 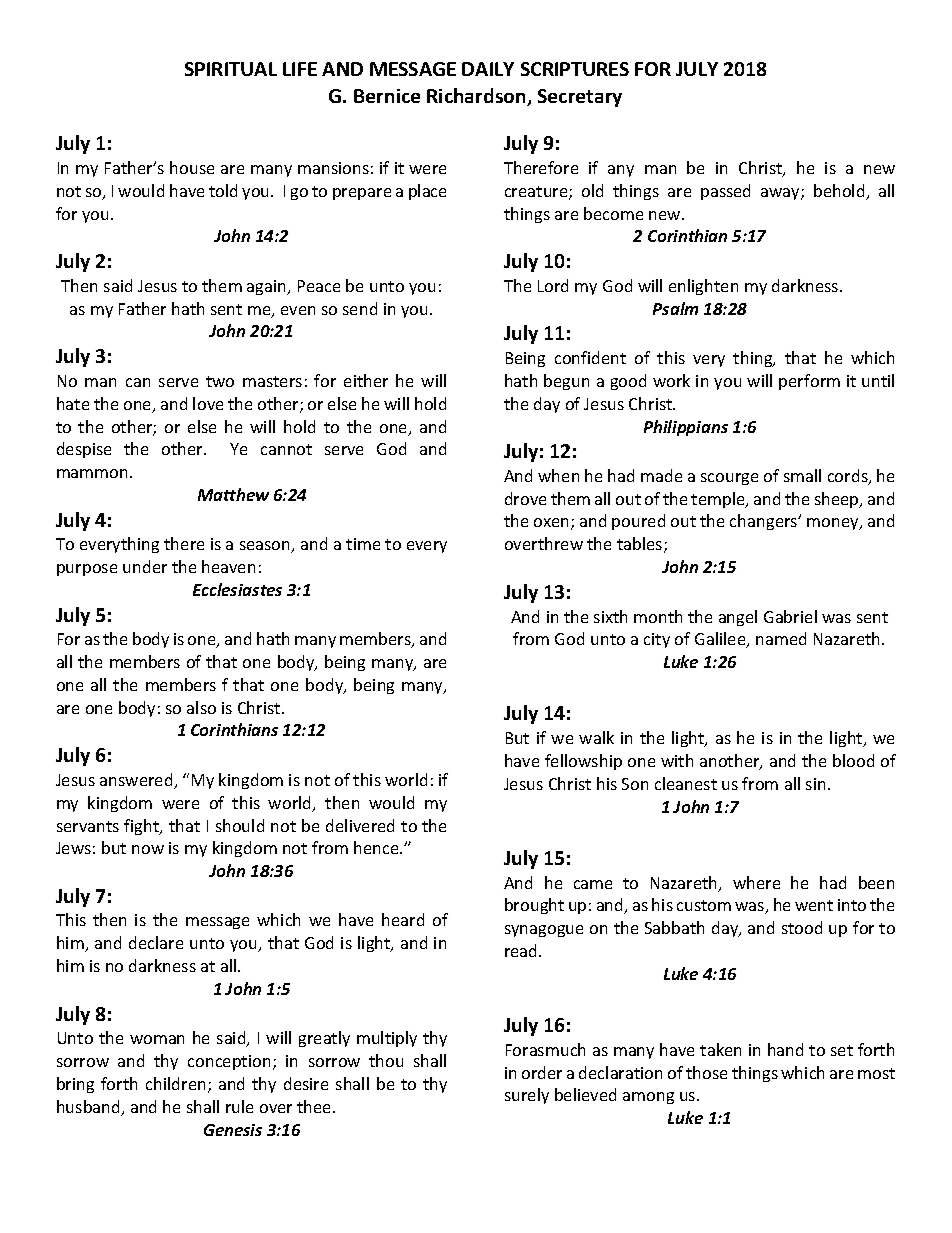 I want to click on hence, so click(x=377, y=847).
